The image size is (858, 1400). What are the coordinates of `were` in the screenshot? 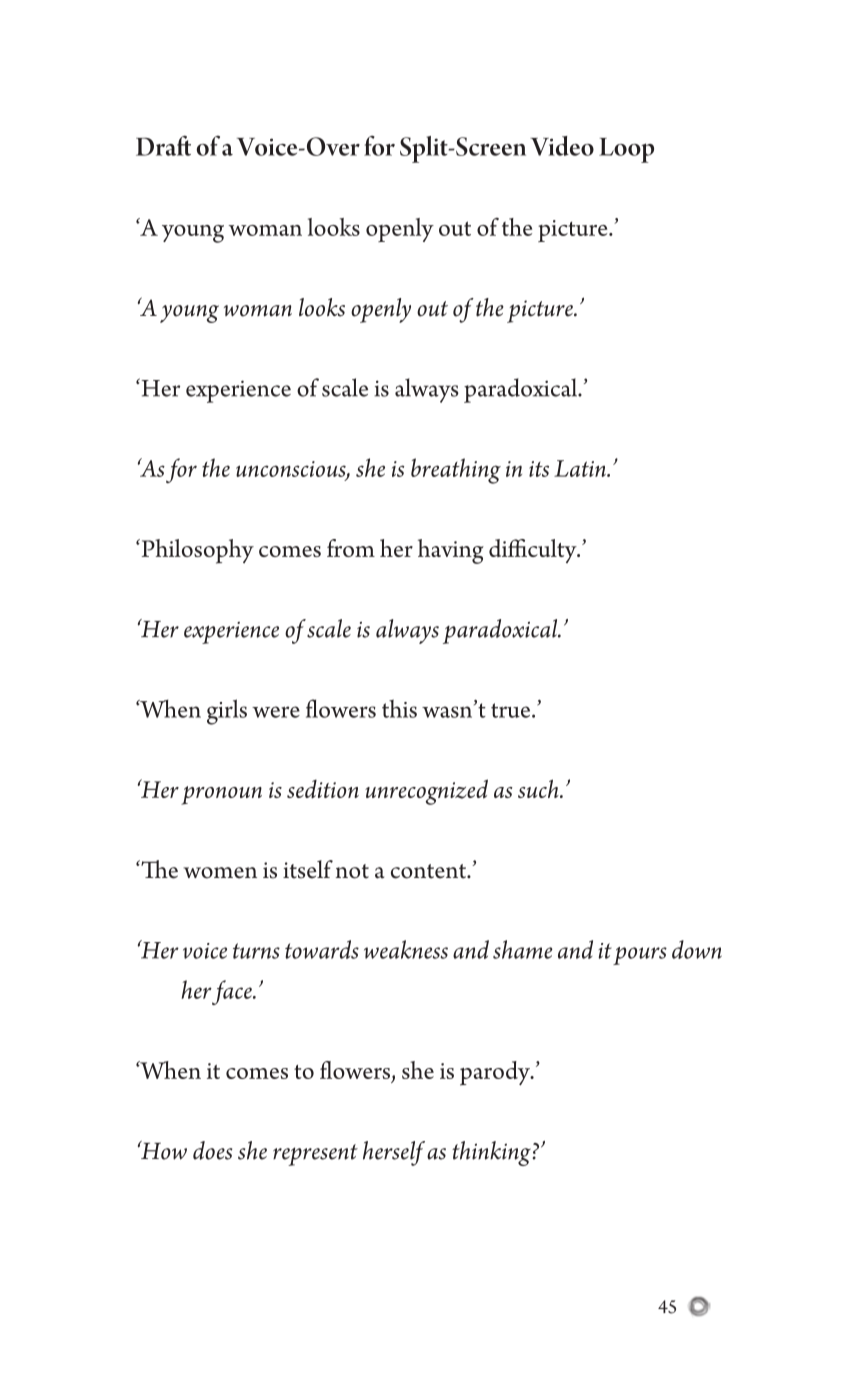 It's located at (276, 712).
